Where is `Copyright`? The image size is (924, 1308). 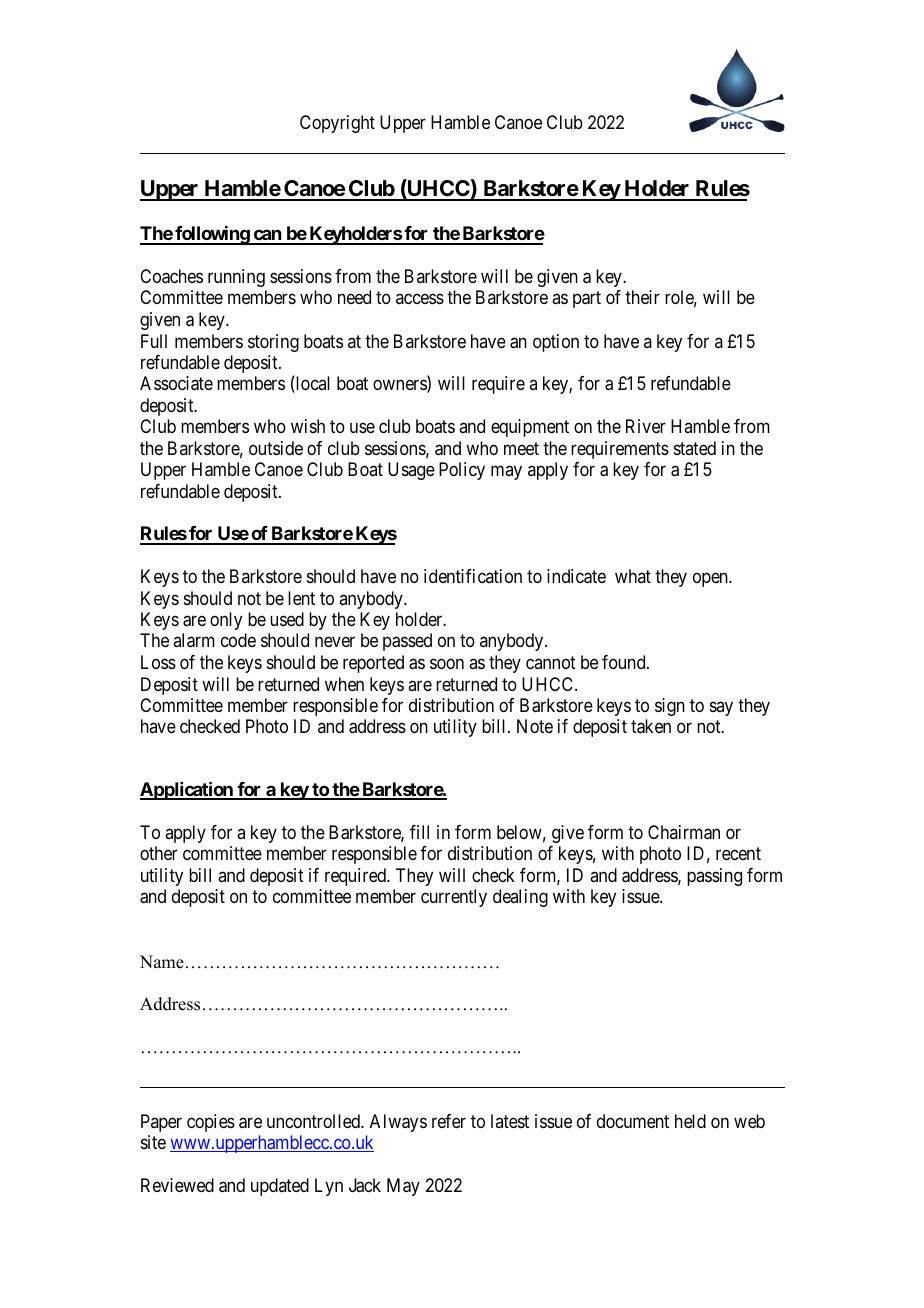
Copyright is located at coordinates (337, 124).
